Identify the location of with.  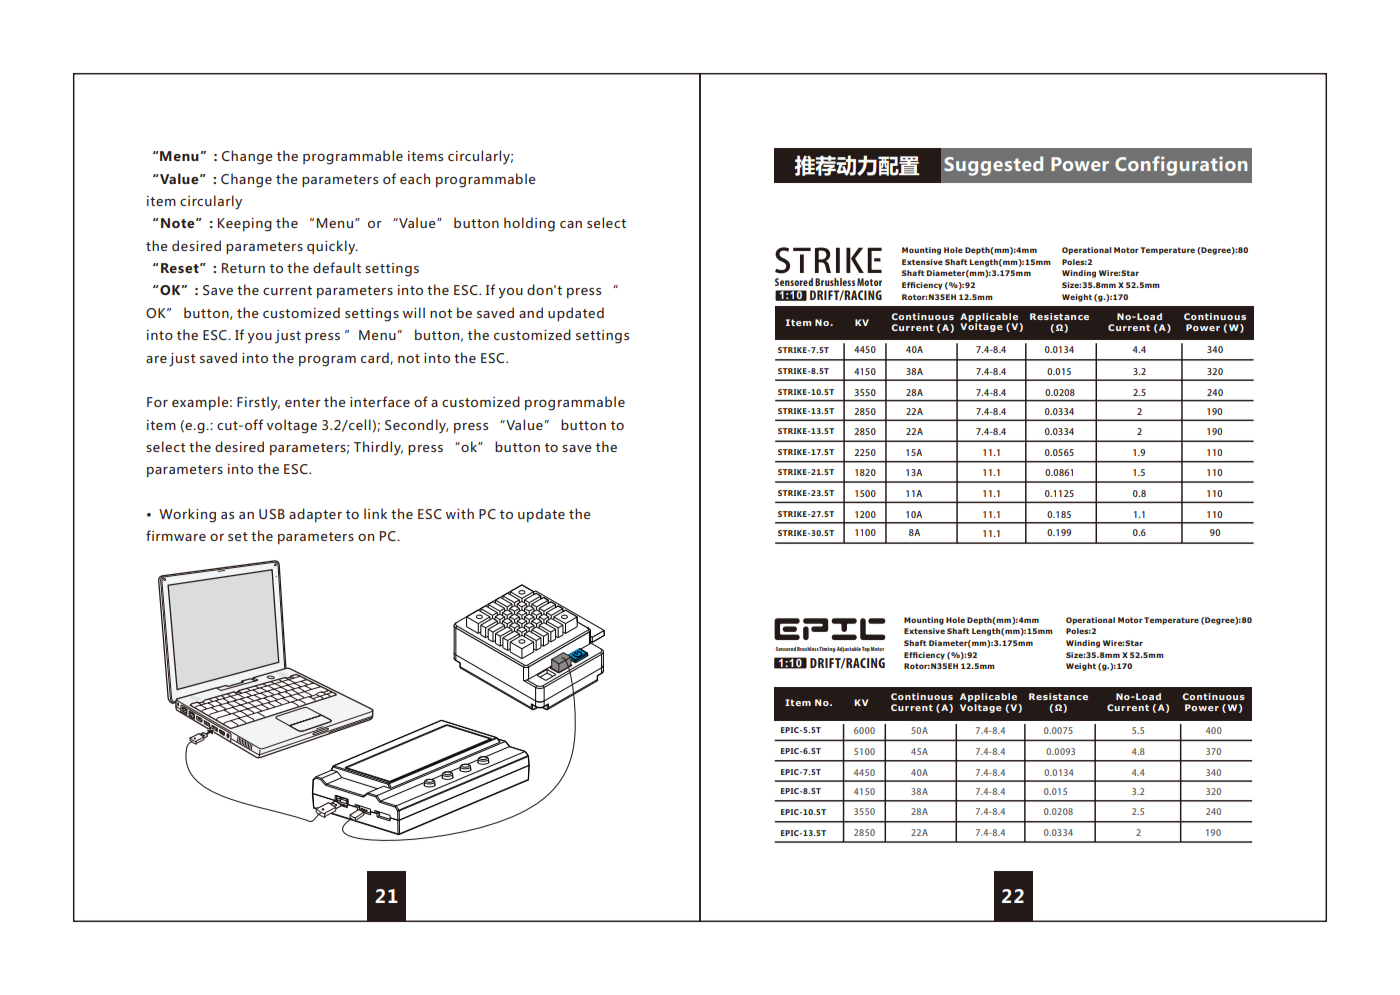
(460, 513).
